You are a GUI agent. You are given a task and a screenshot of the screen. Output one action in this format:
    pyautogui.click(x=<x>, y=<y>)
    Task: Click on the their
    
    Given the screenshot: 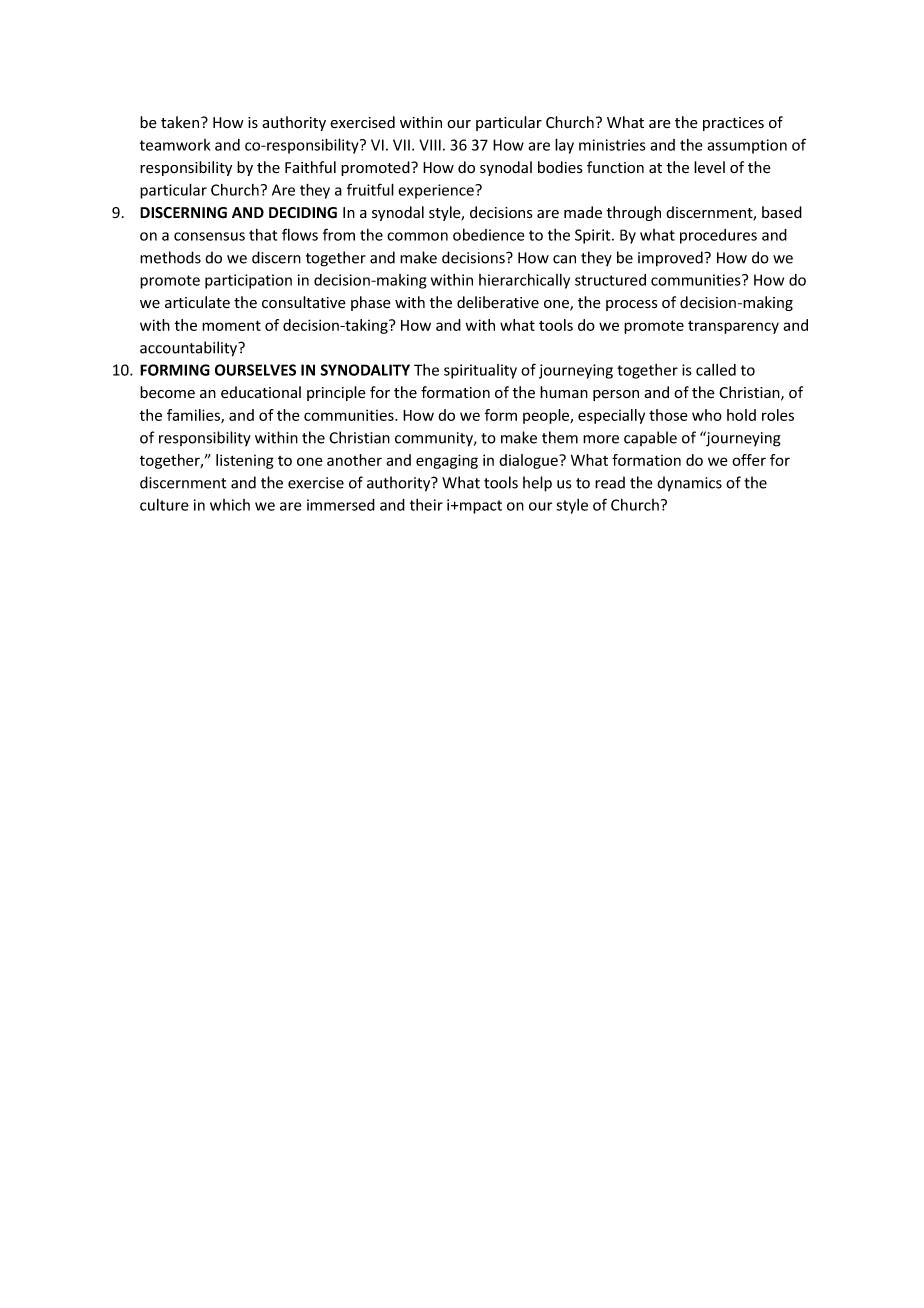 What is the action you would take?
    pyautogui.click(x=426, y=505)
